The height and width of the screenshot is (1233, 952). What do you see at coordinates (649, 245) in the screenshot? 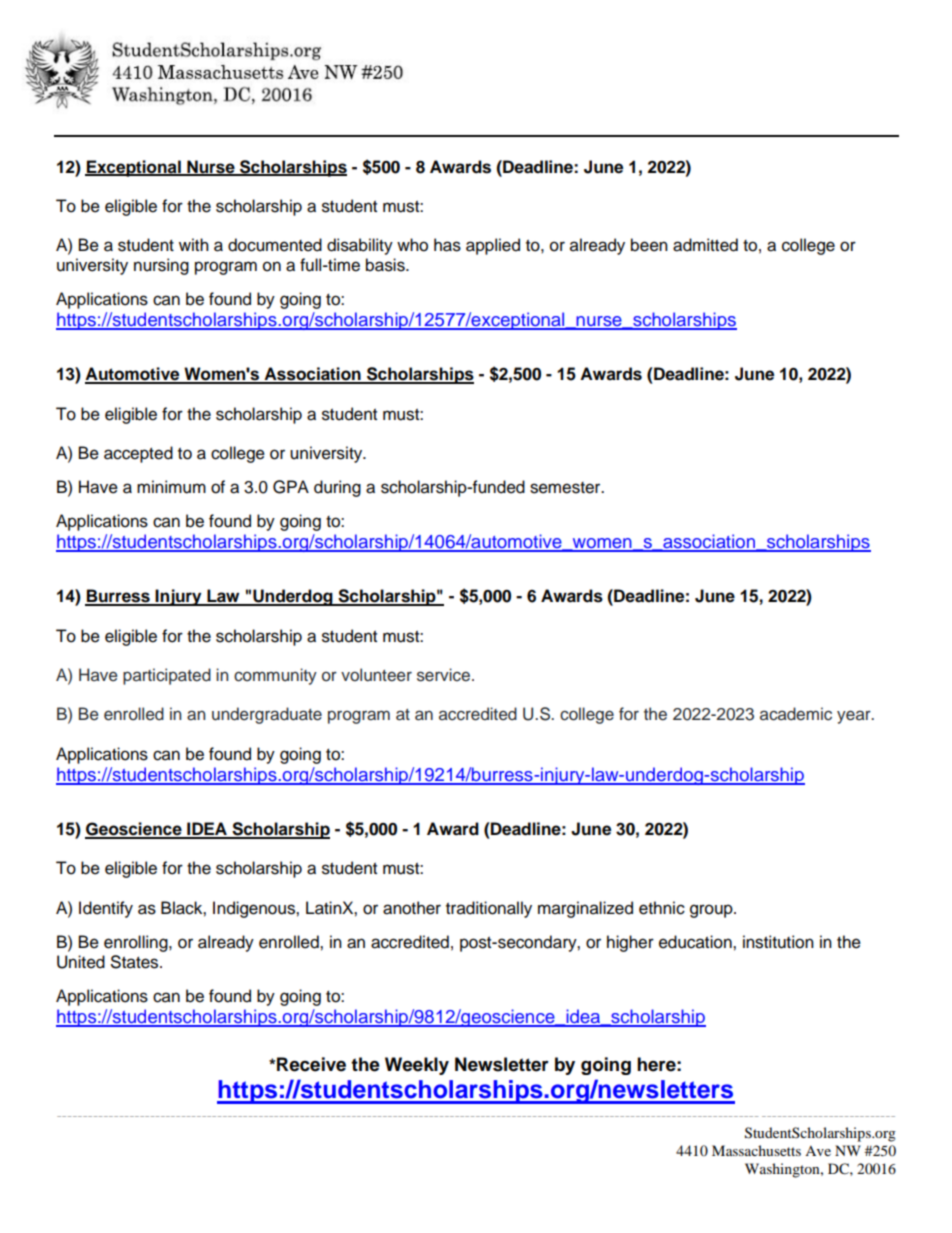
I see `been` at bounding box center [649, 245].
